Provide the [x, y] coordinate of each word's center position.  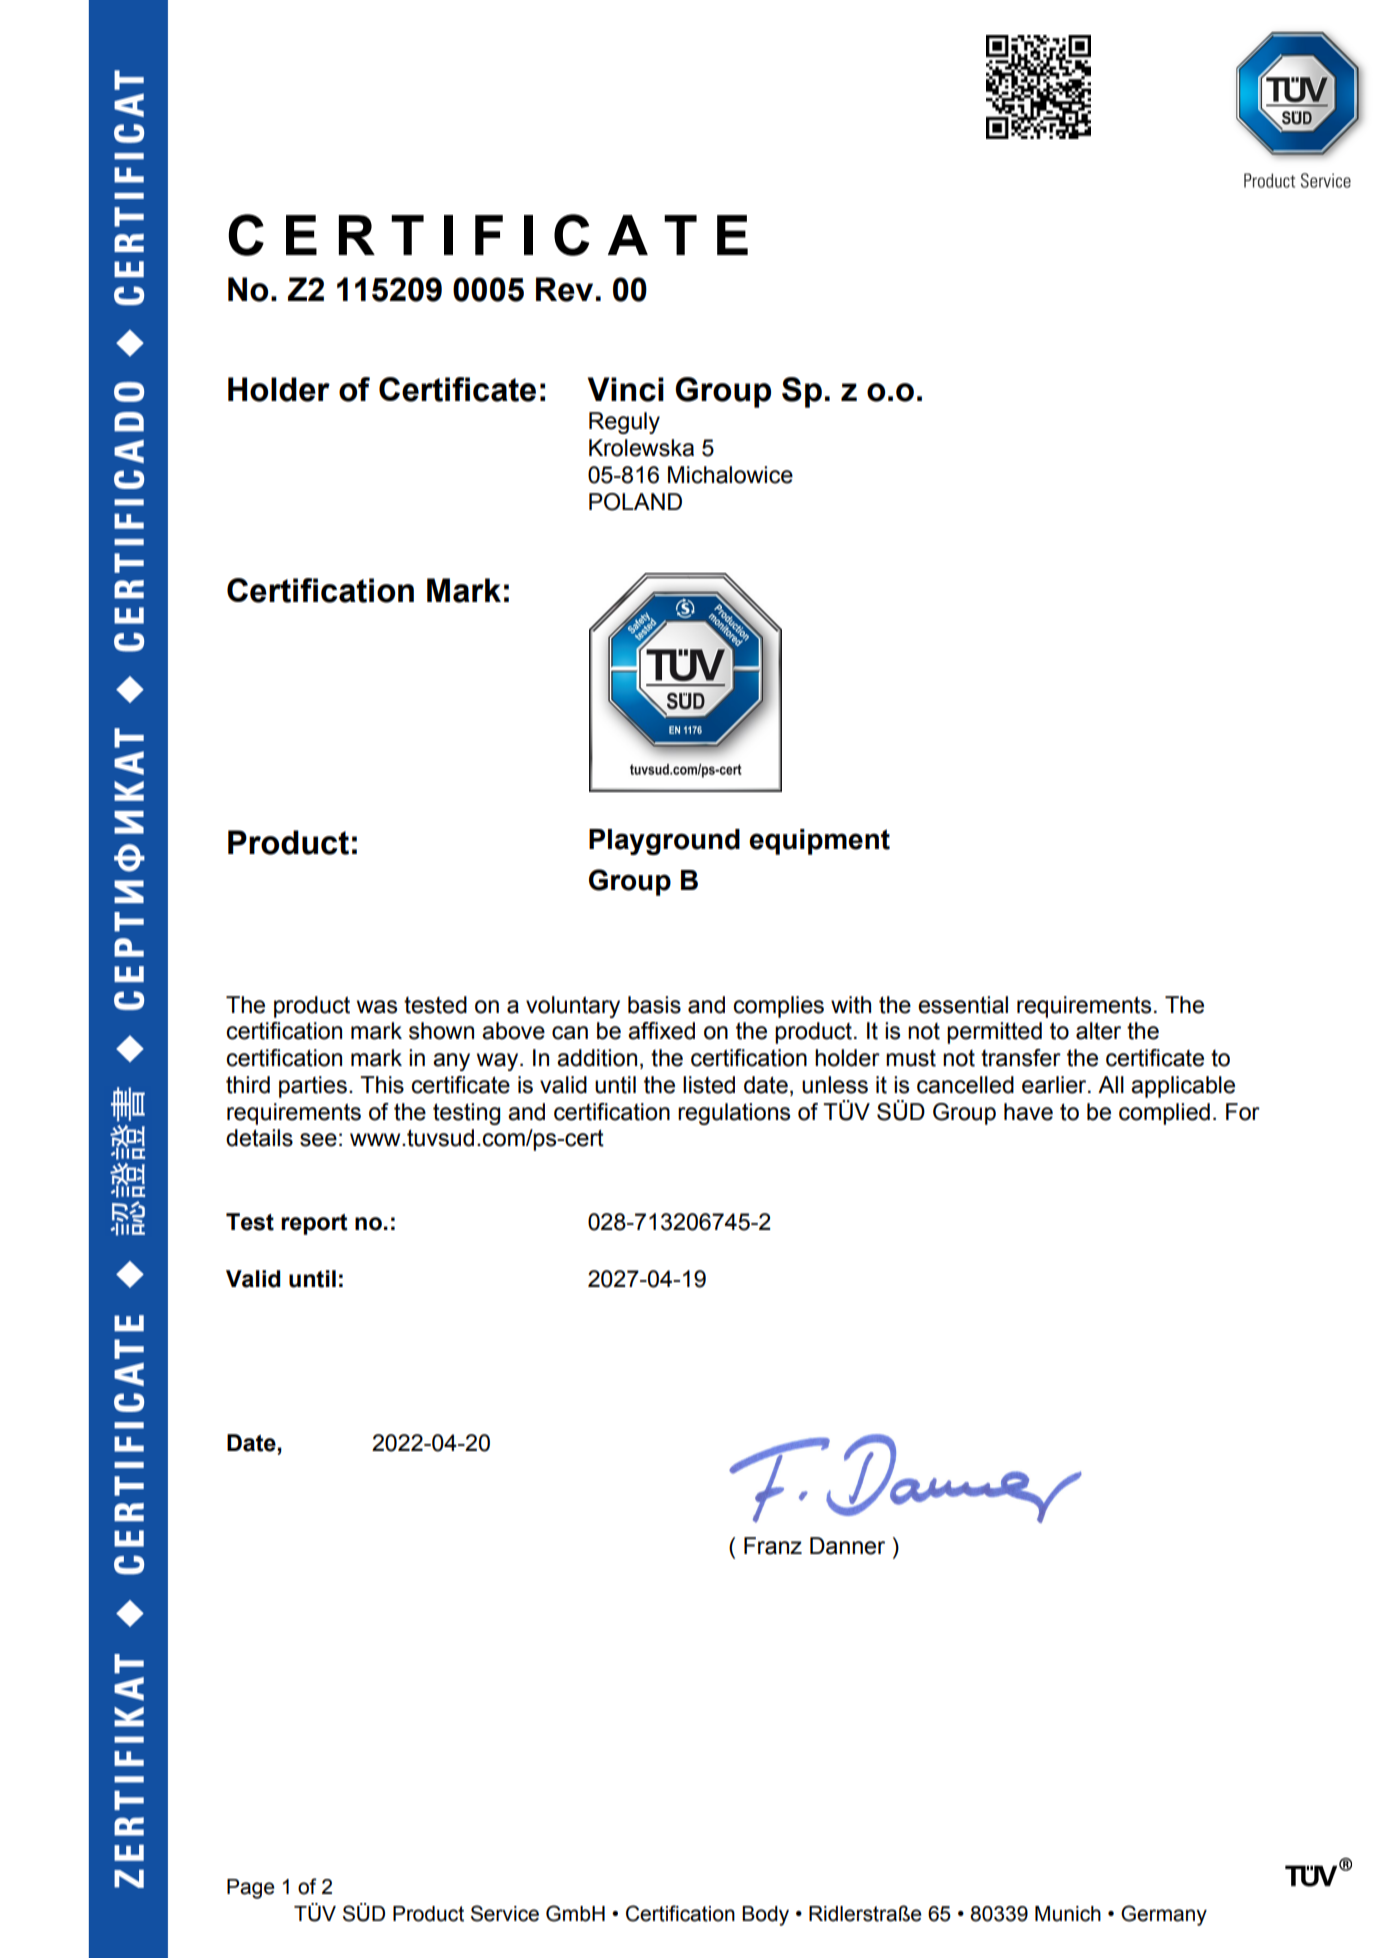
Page [251, 1889]
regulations [734, 1114]
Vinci [626, 389]
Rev [564, 289]
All [1111, 1084]
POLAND [635, 502]
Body [765, 1916]
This [382, 1085]
